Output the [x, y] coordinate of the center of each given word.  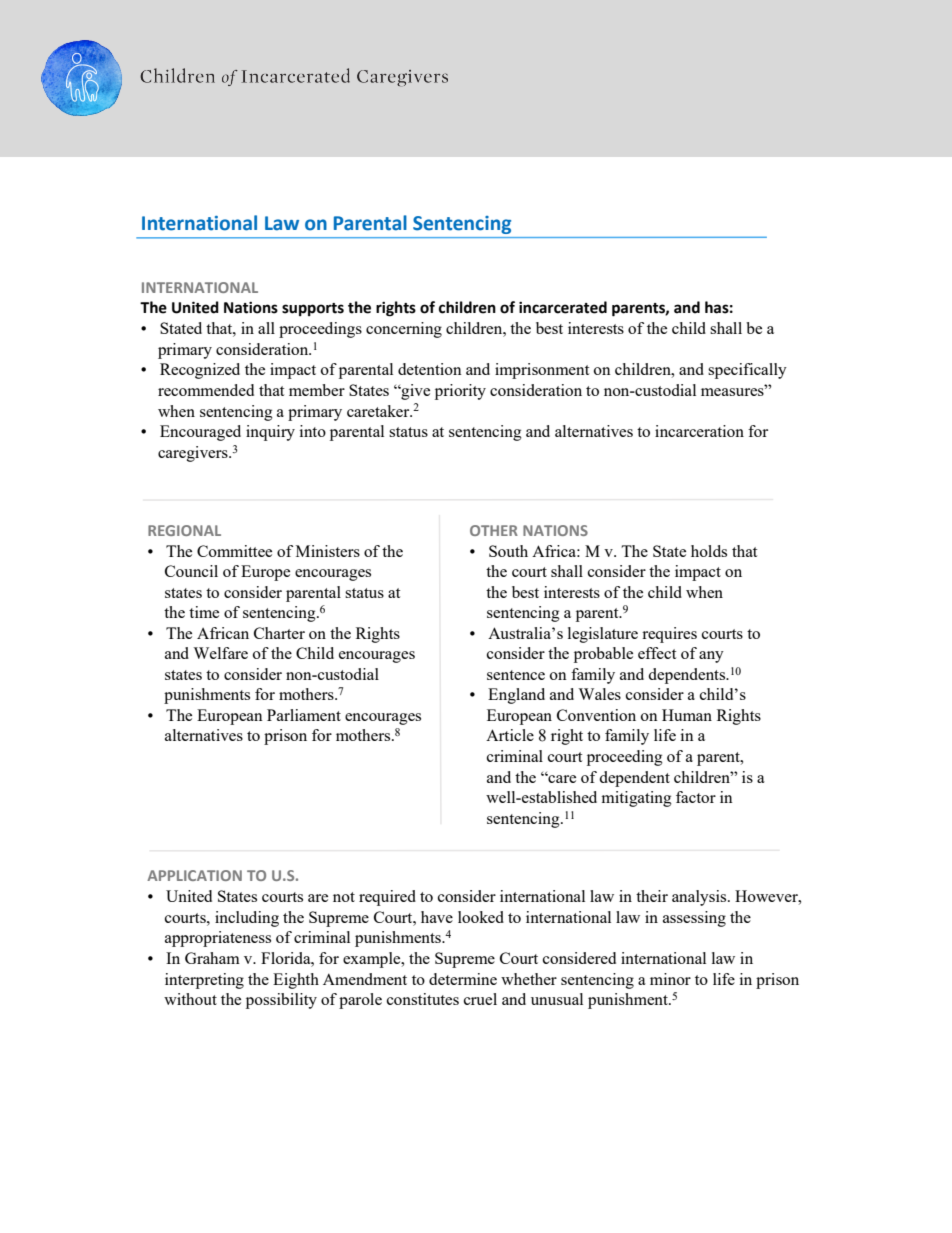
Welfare [220, 653]
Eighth [296, 981]
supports [313, 309]
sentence [516, 675]
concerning [404, 330]
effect [657, 653]
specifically [747, 371]
